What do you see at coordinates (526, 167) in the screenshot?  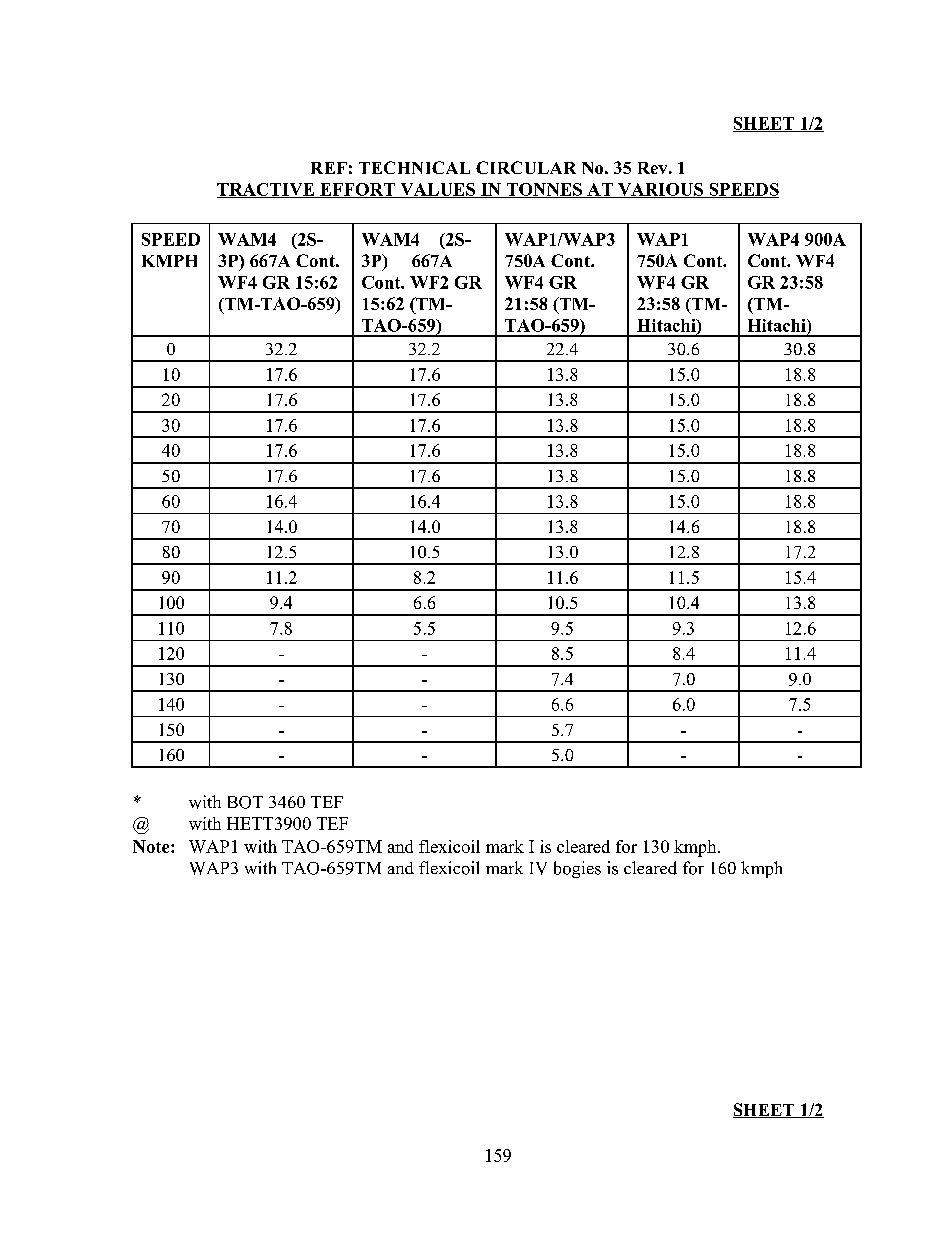 I see `CIRCULAR` at bounding box center [526, 167].
